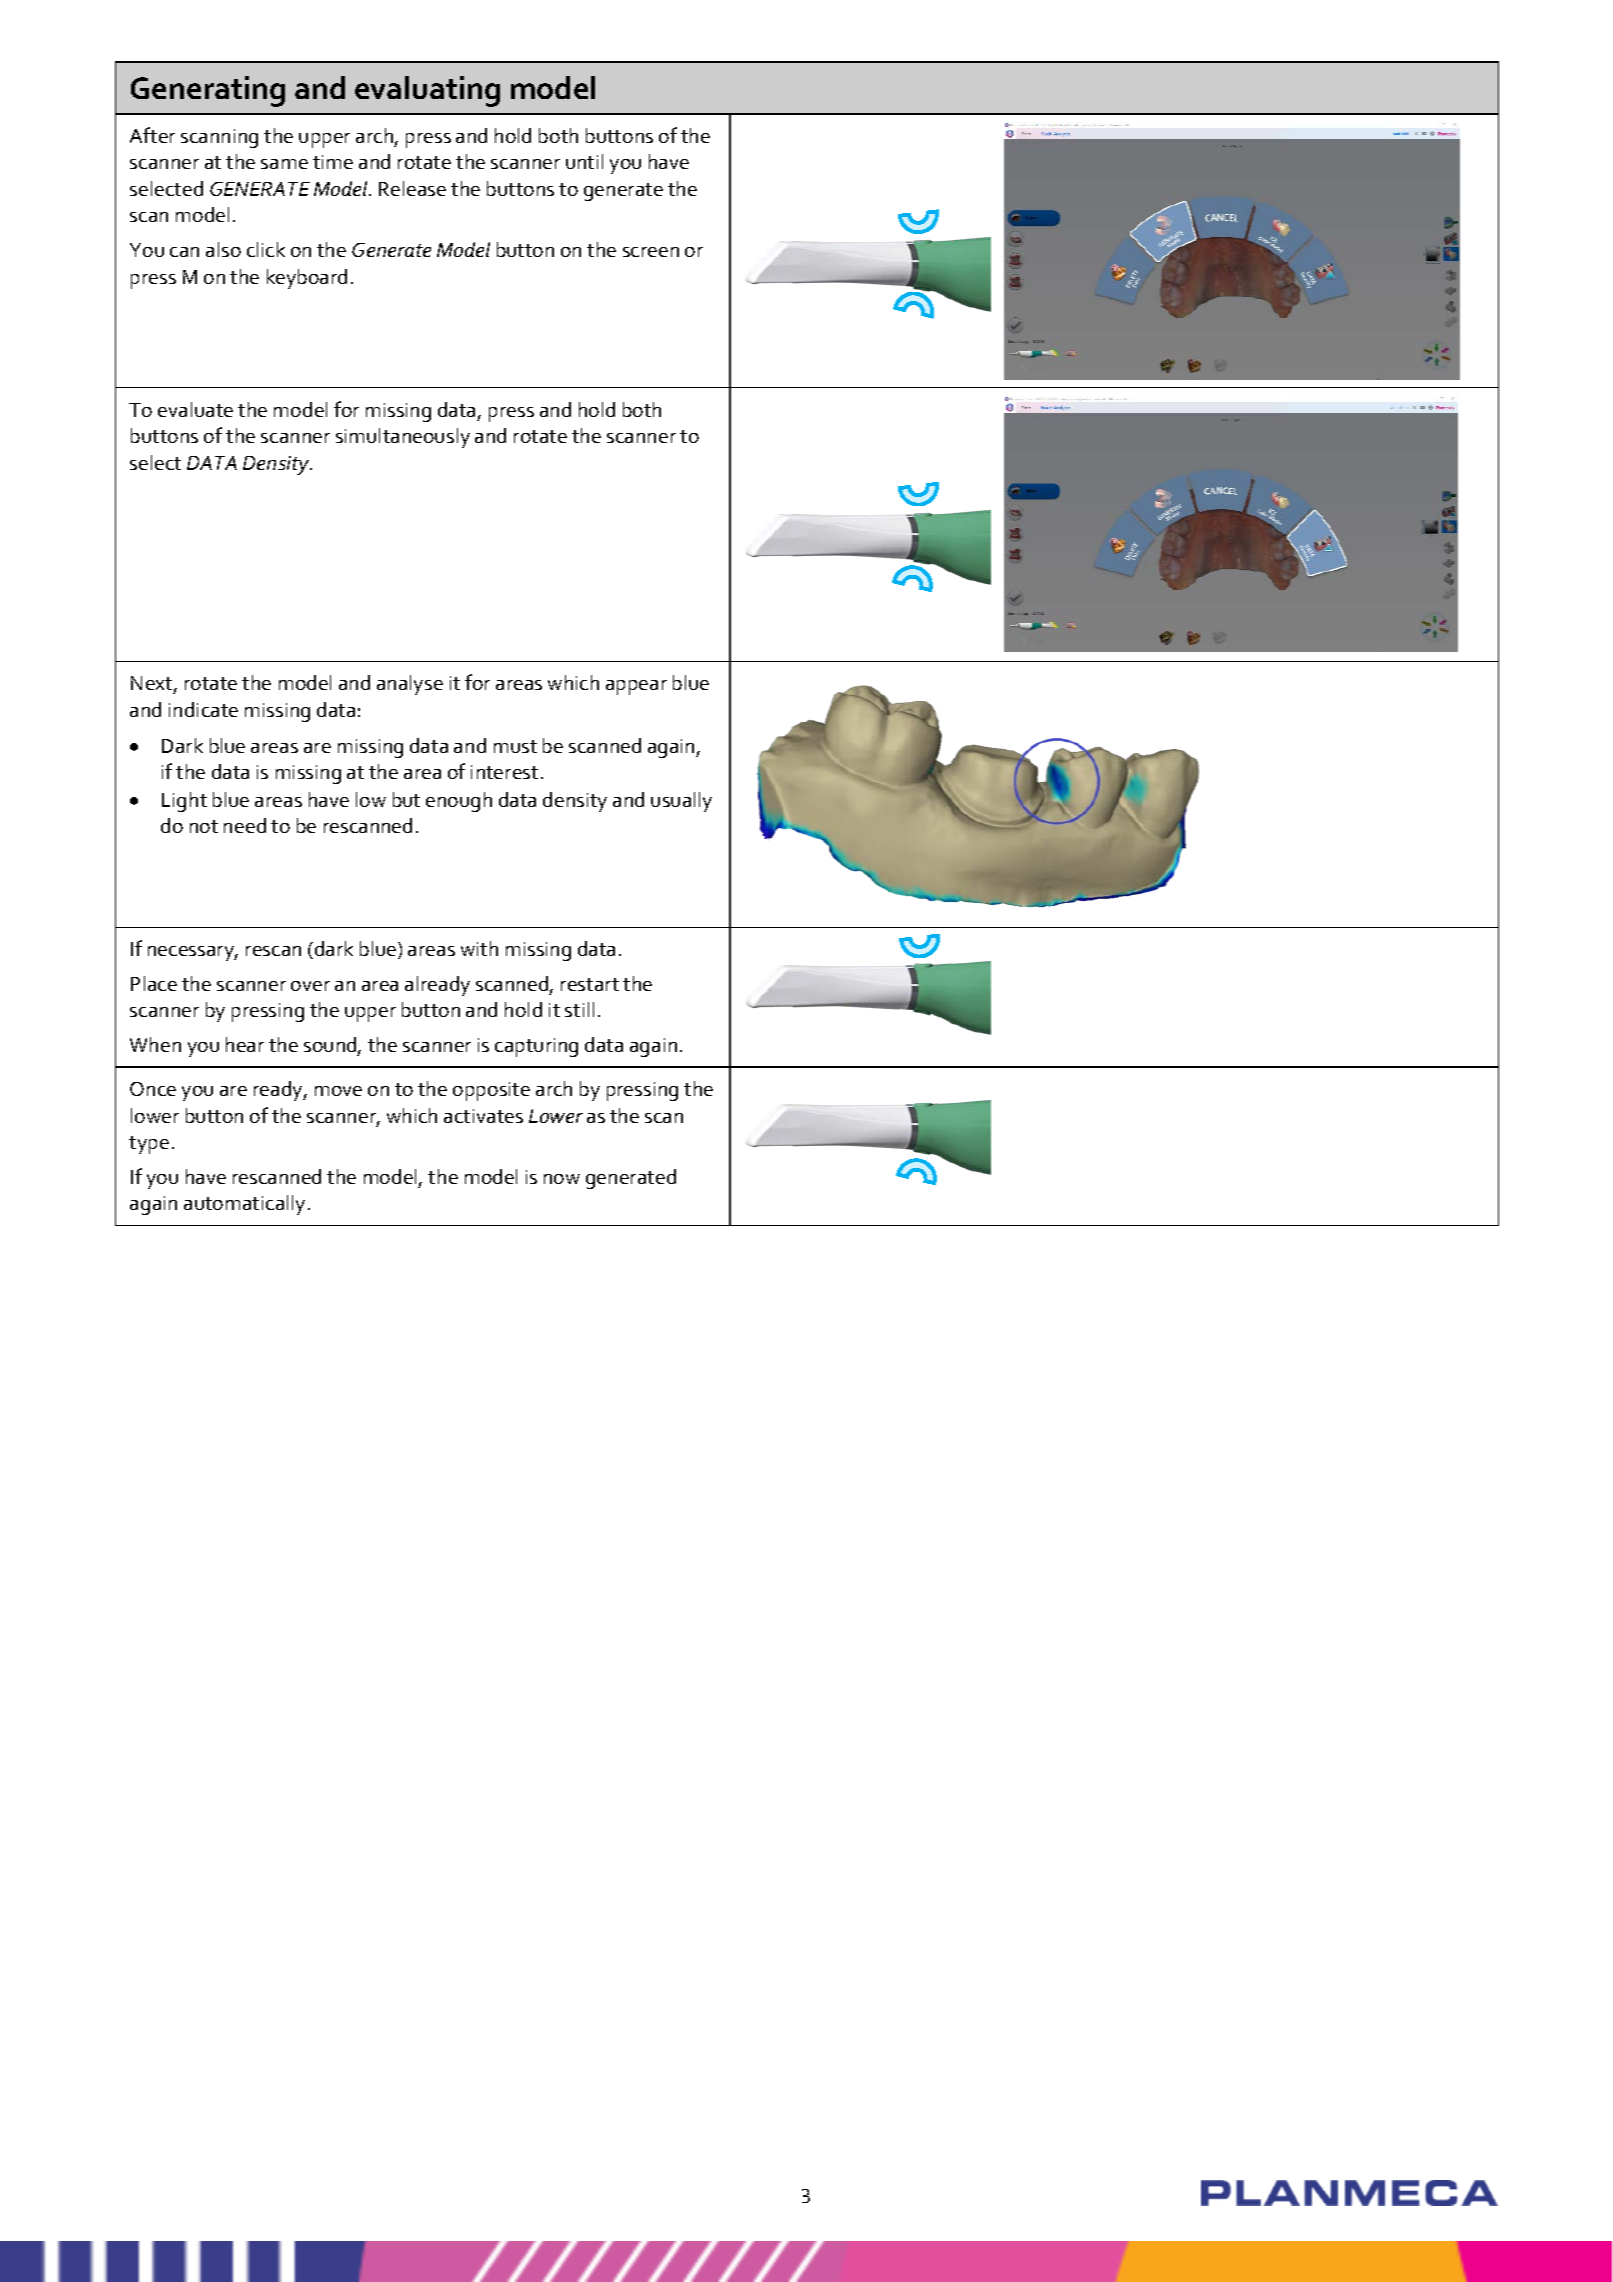 Image resolution: width=1613 pixels, height=2282 pixels. I want to click on evaluate, so click(195, 409).
